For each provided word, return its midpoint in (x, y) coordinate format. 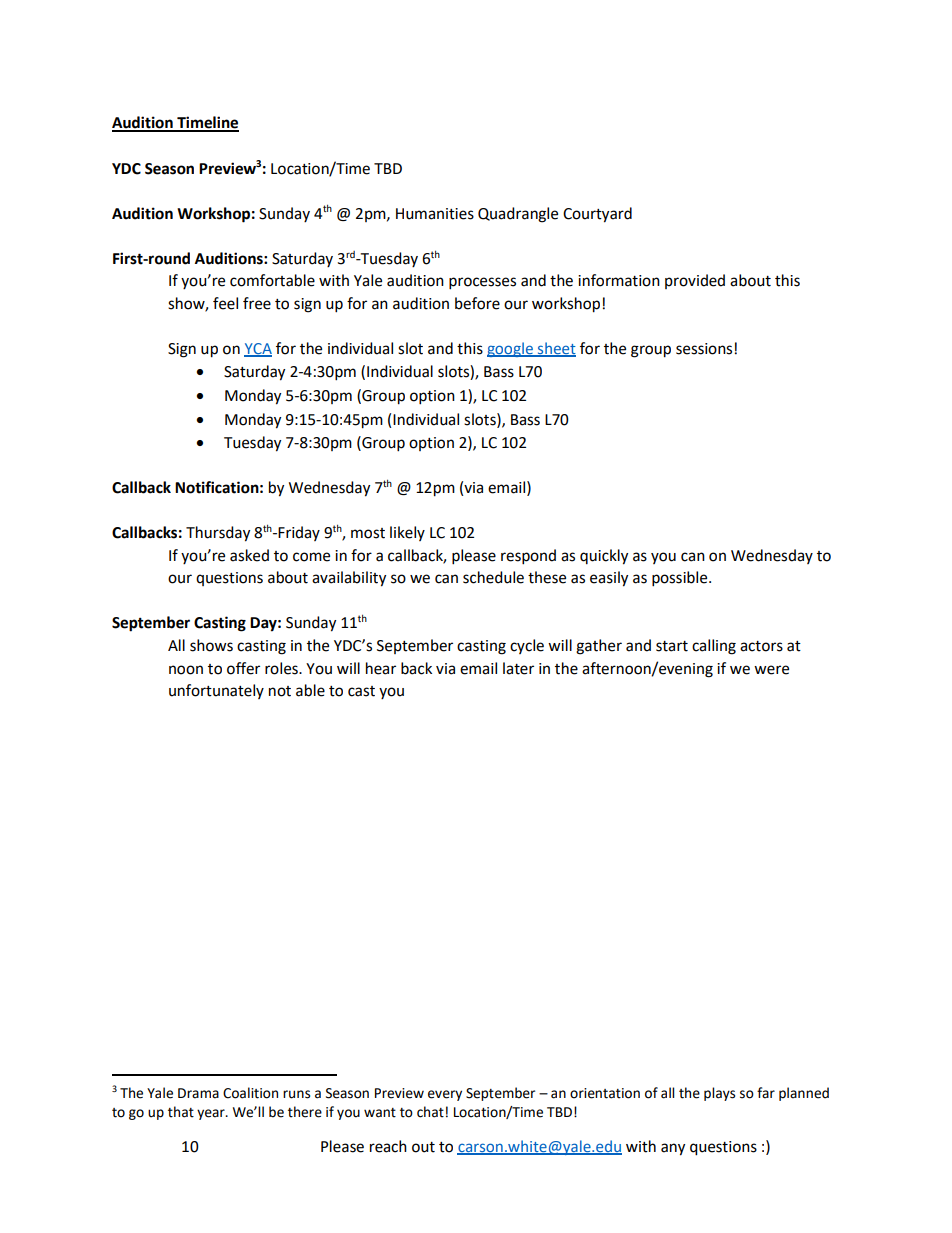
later (518, 668)
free (257, 303)
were (771, 670)
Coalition (250, 1093)
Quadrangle (518, 215)
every (445, 1095)
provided (695, 281)
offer (243, 668)
